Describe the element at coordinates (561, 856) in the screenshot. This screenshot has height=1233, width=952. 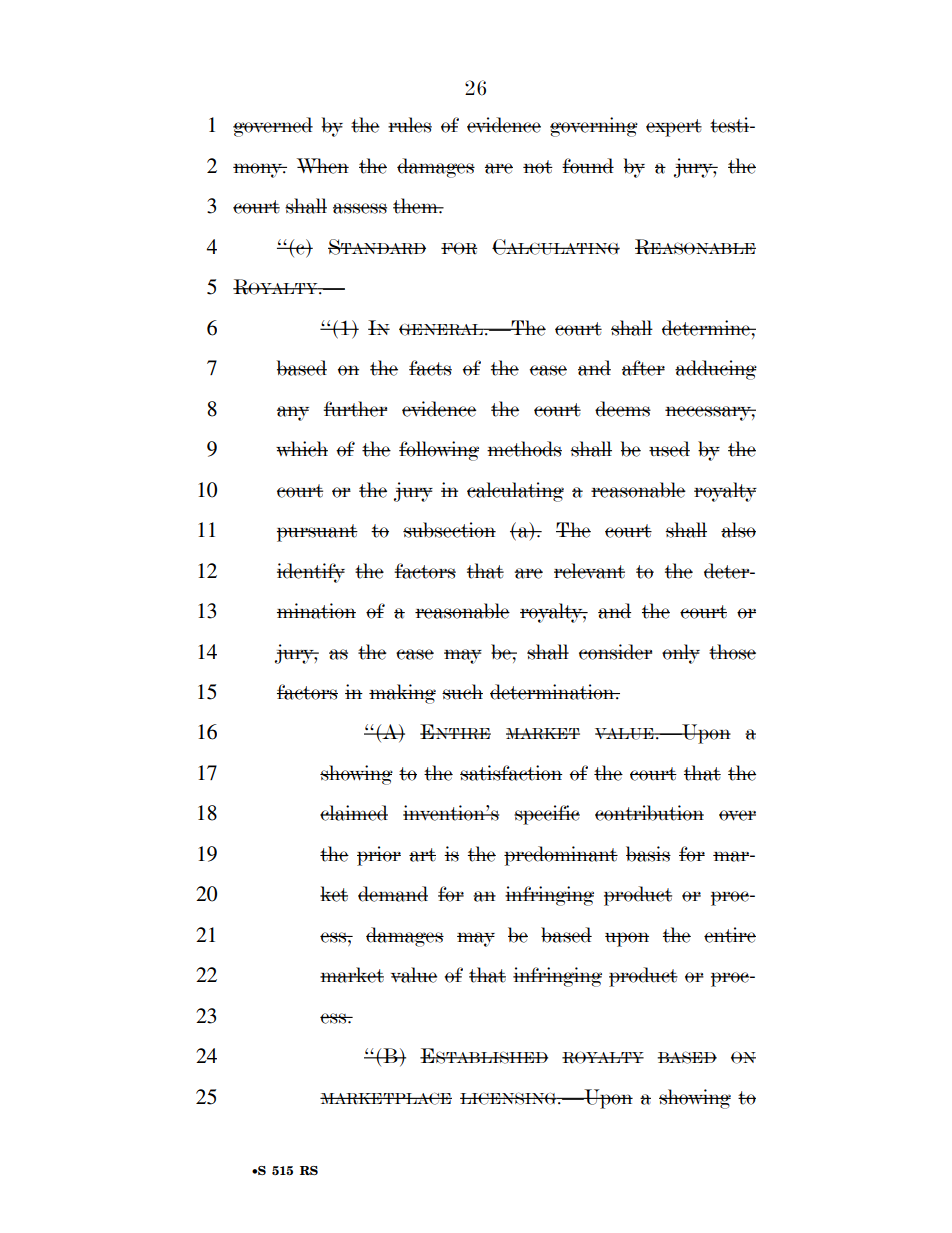
I see `predominant` at that location.
